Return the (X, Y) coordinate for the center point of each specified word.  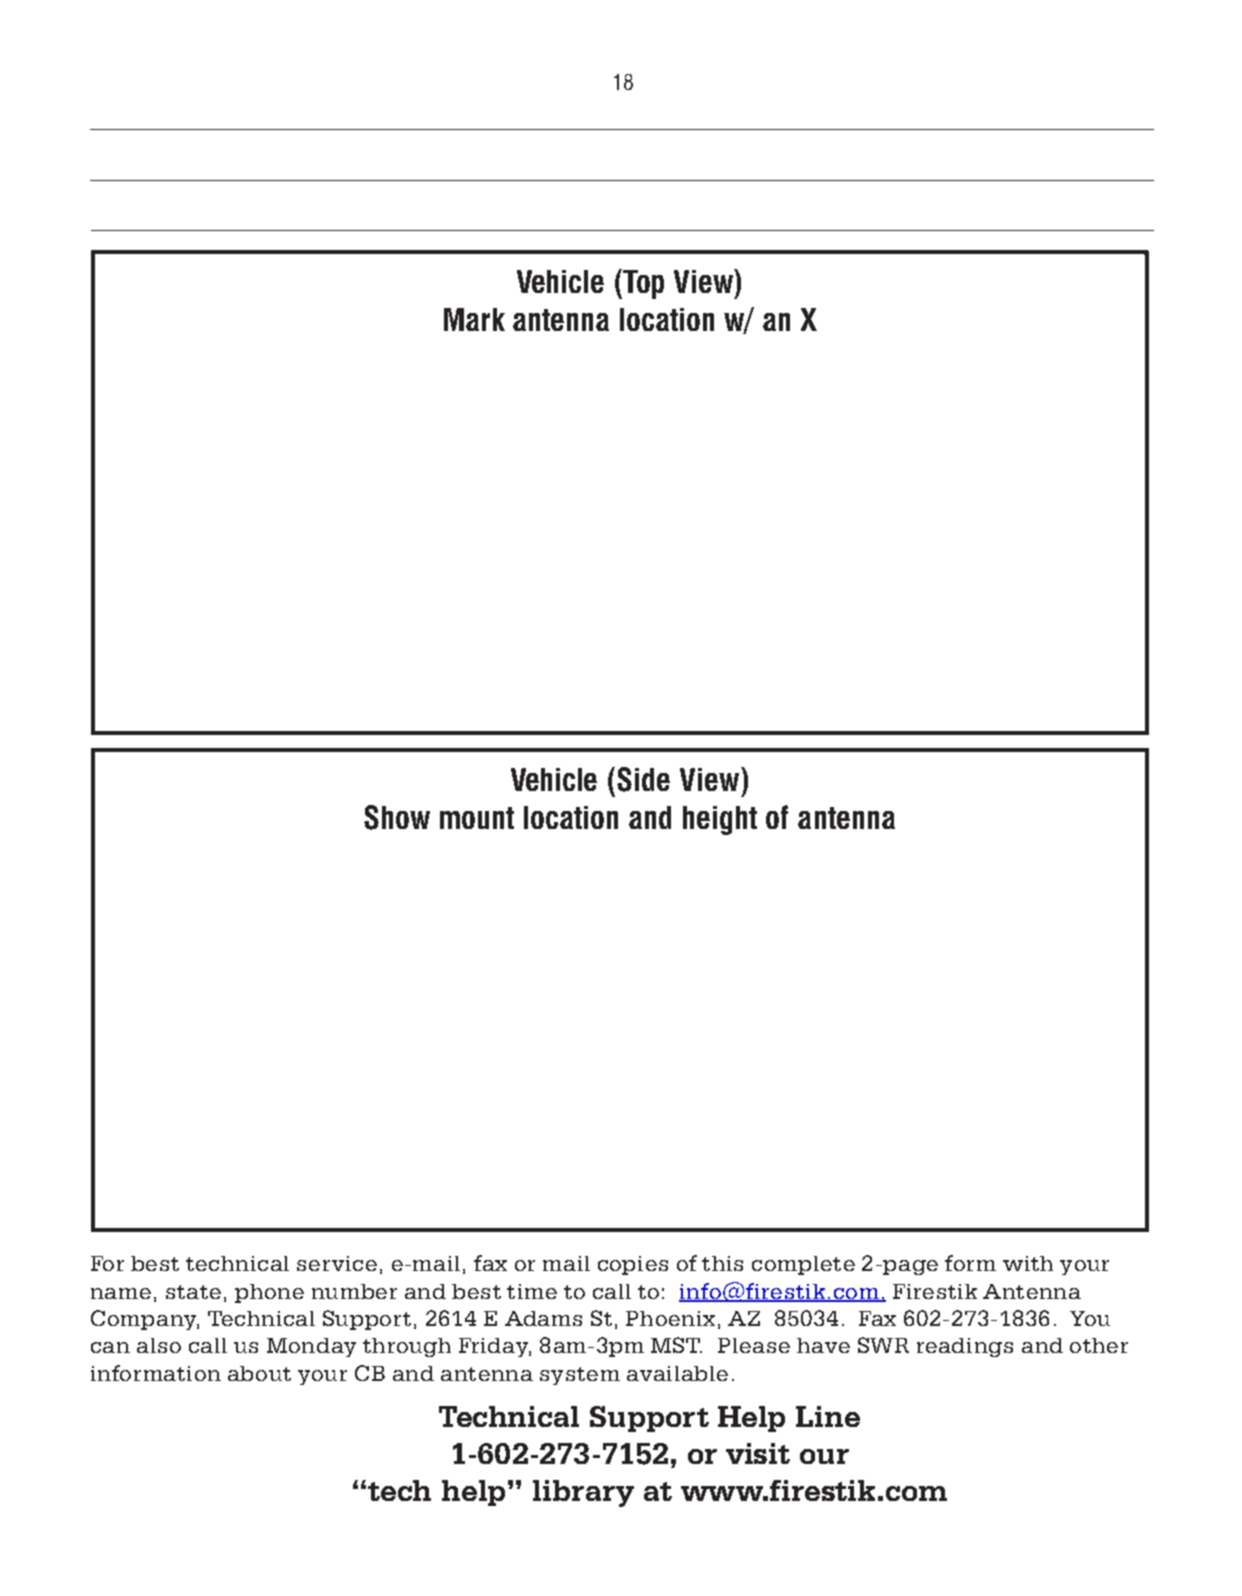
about (259, 1373)
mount (477, 818)
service (337, 1263)
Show (397, 817)
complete (803, 1265)
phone (269, 1293)
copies (633, 1265)
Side (643, 779)
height (720, 820)
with (1028, 1263)
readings (965, 1347)
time (532, 1291)
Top (642, 284)
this (722, 1263)
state (193, 1292)
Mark (474, 319)
